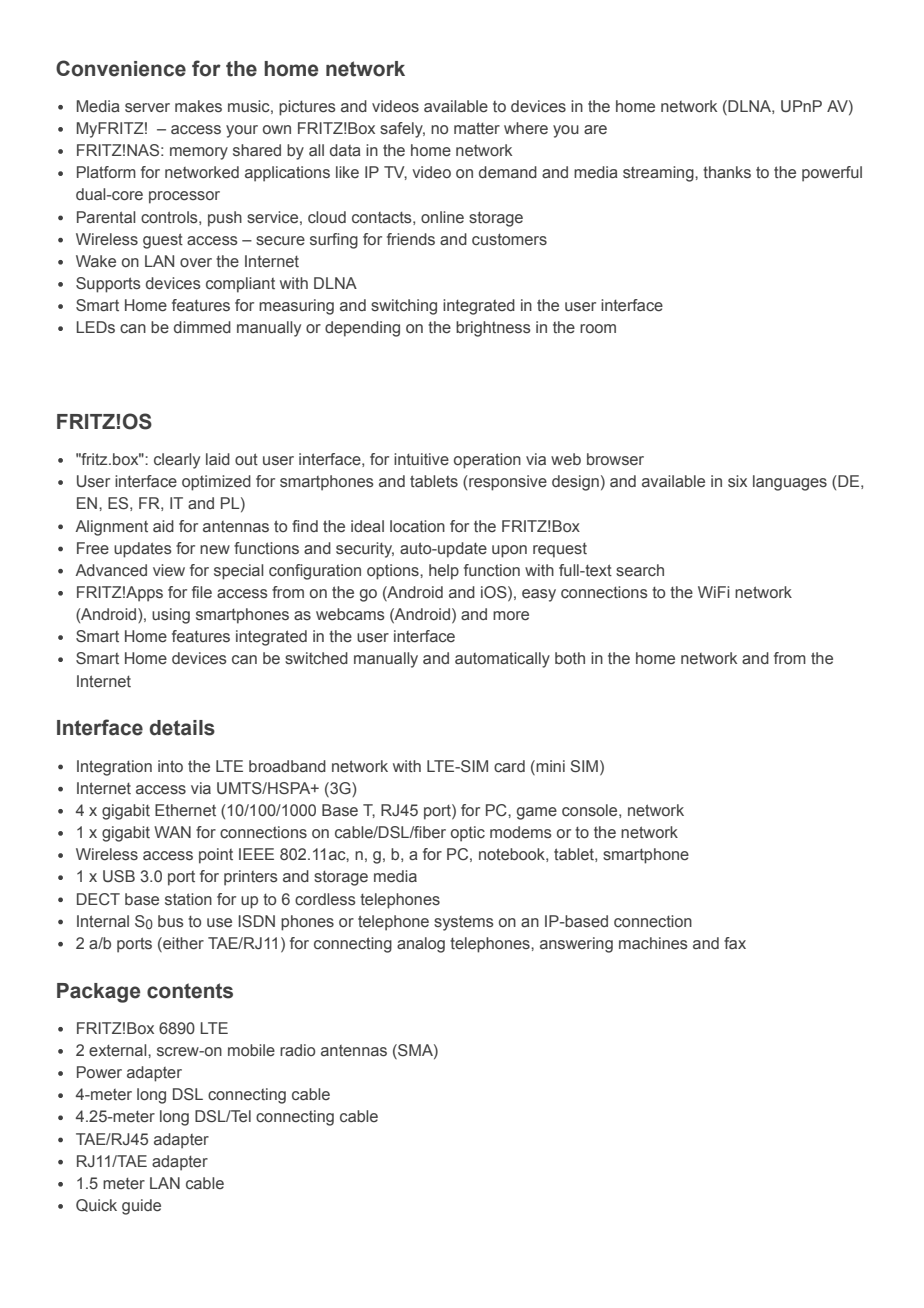 The height and width of the document is (1308, 924). What do you see at coordinates (198, 106) in the document?
I see `makes` at bounding box center [198, 106].
